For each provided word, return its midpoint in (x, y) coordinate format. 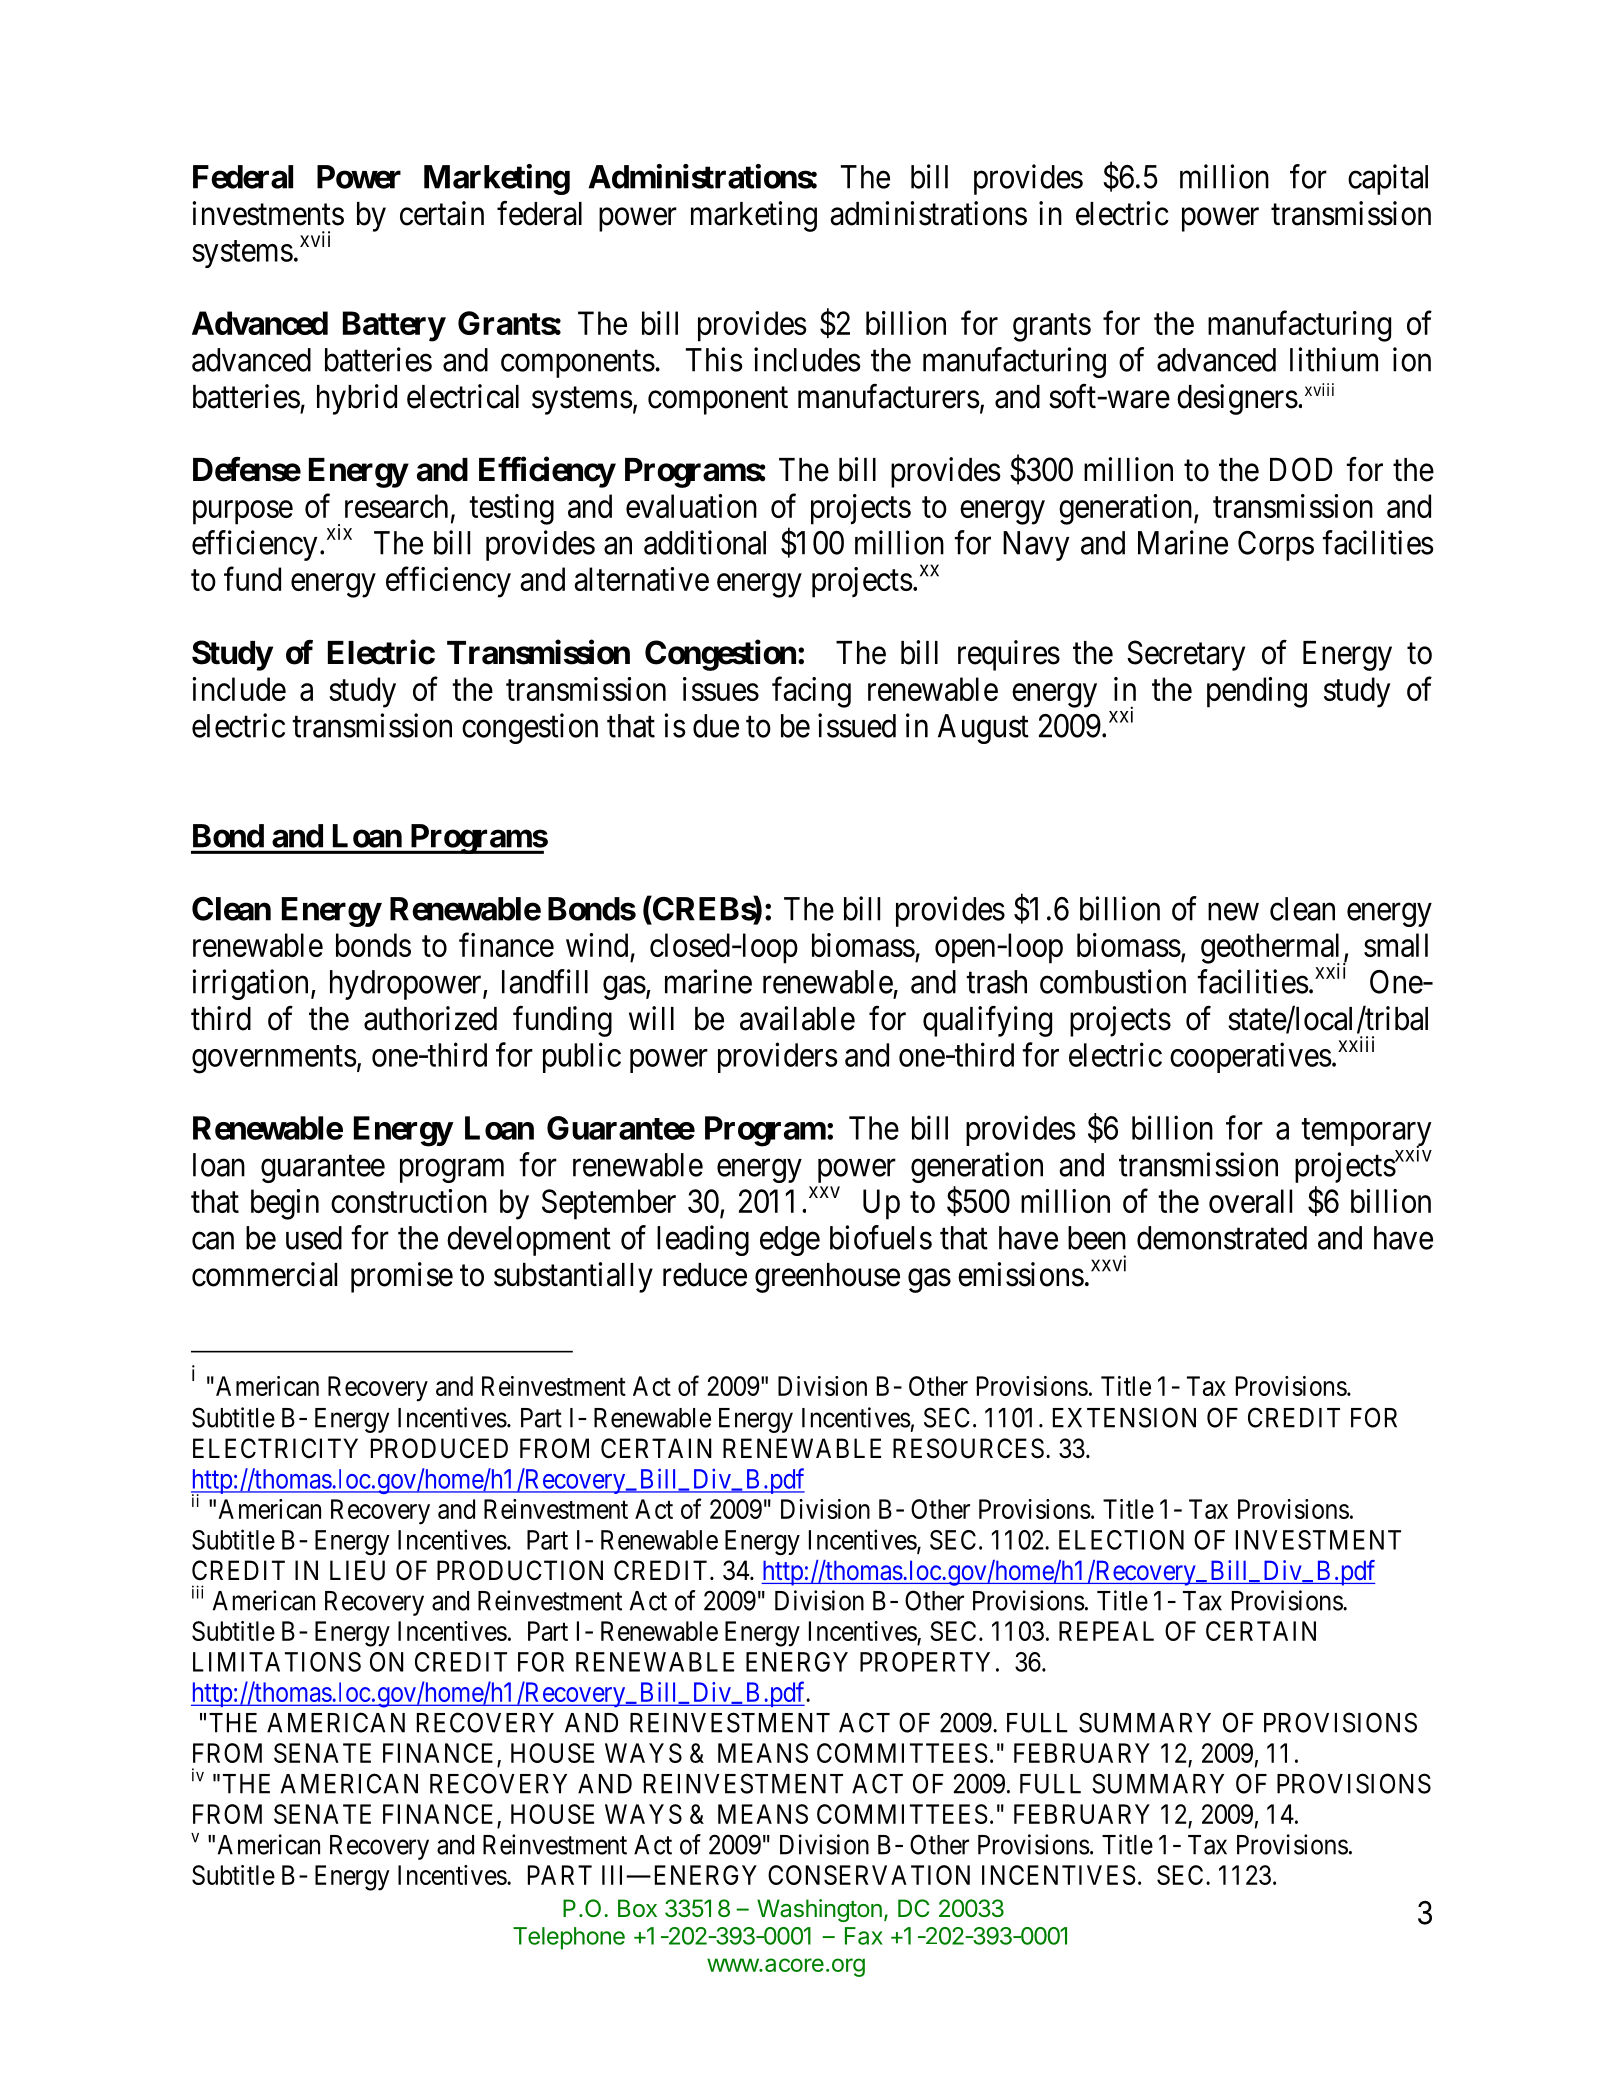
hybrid (357, 399)
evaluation (691, 506)
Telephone (569, 1938)
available (797, 1018)
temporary (1366, 1133)
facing (811, 692)
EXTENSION (1124, 1417)
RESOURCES (968, 1448)
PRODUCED (439, 1448)
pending (1257, 692)
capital (1388, 179)
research (396, 506)
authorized (430, 1018)
